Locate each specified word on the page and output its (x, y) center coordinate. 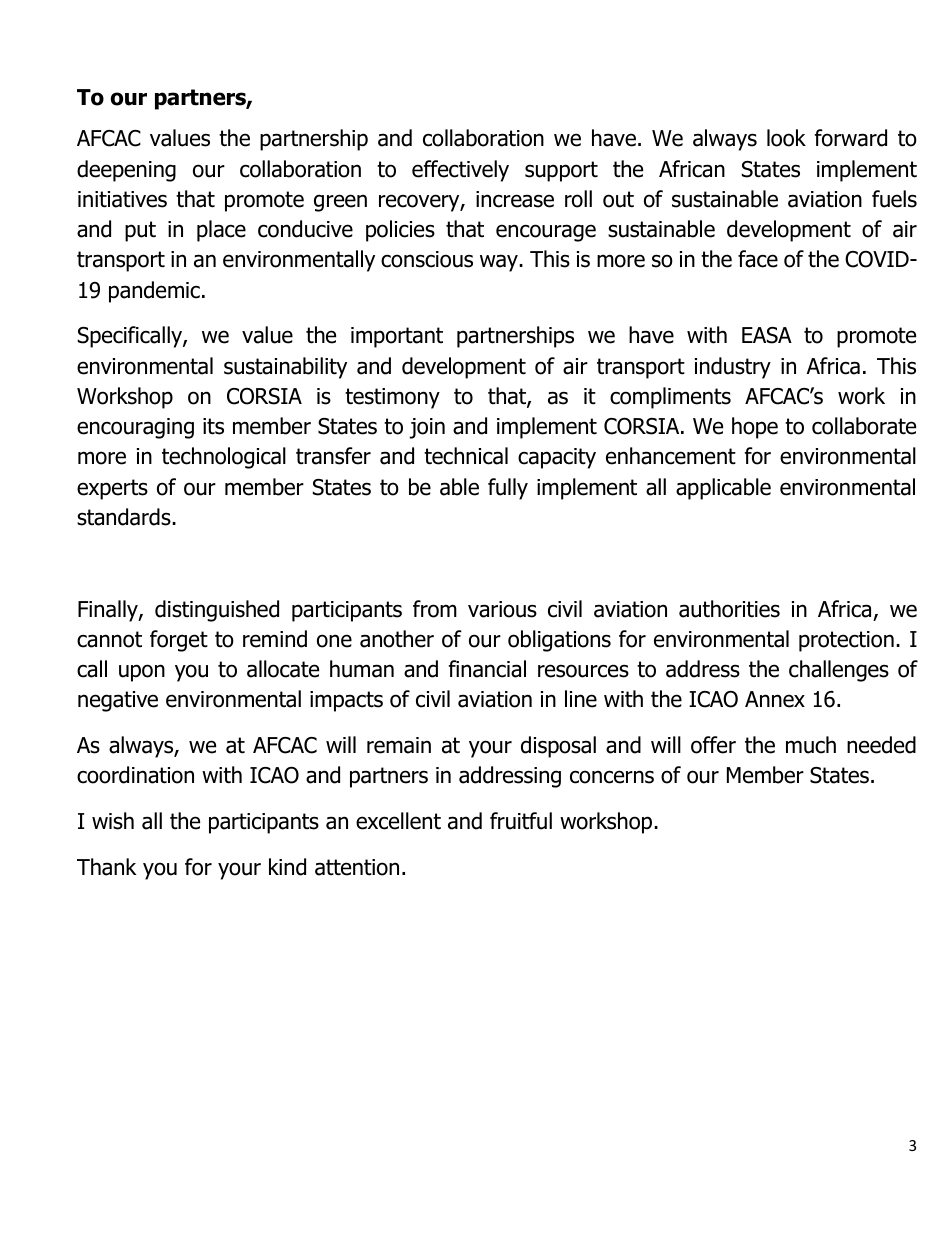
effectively (460, 171)
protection (846, 641)
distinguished (217, 611)
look (786, 138)
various (502, 609)
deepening (126, 171)
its (213, 426)
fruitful (521, 821)
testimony (392, 398)
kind (287, 867)
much (811, 745)
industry (733, 368)
